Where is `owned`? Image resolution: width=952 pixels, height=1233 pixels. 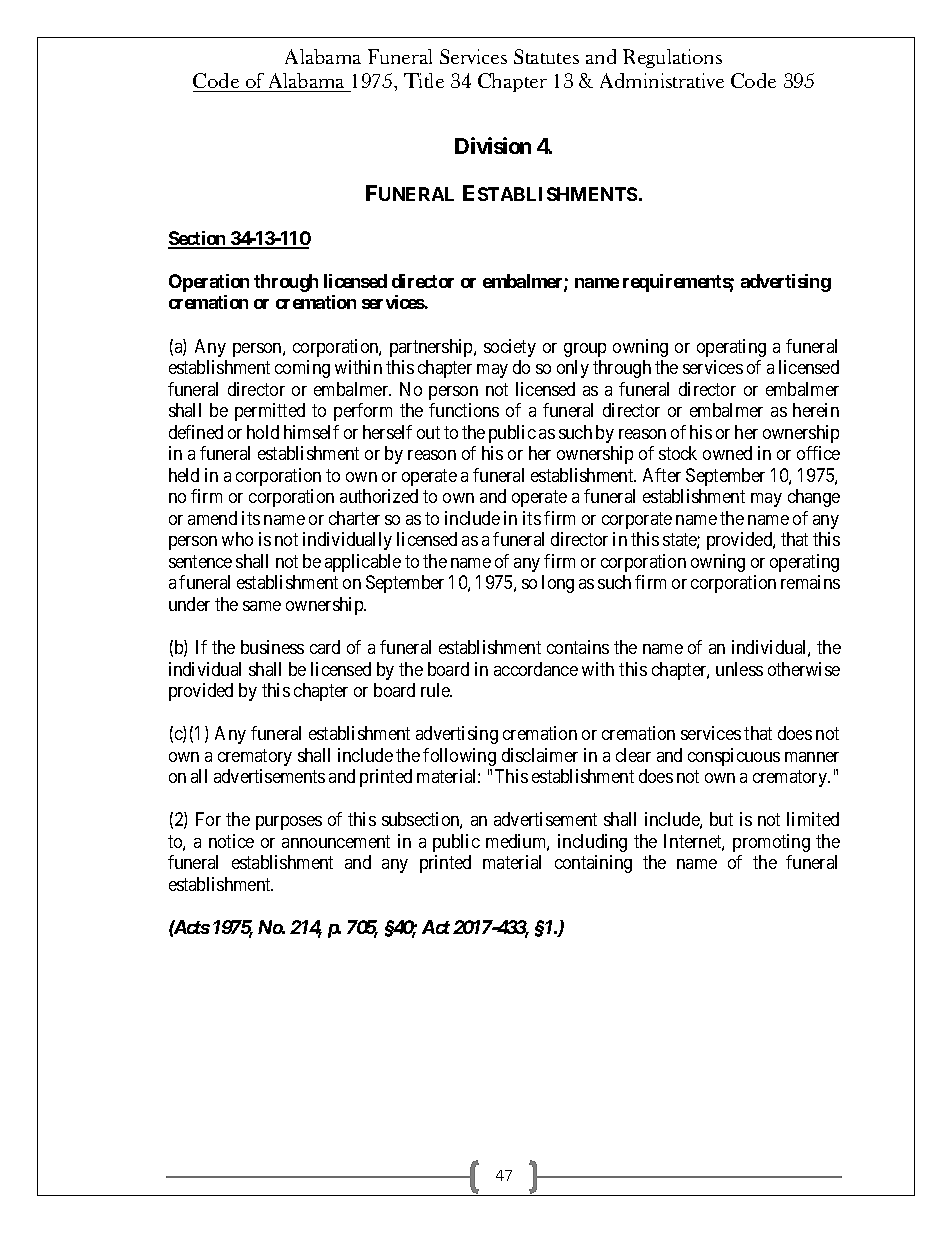
owned is located at coordinates (727, 453).
